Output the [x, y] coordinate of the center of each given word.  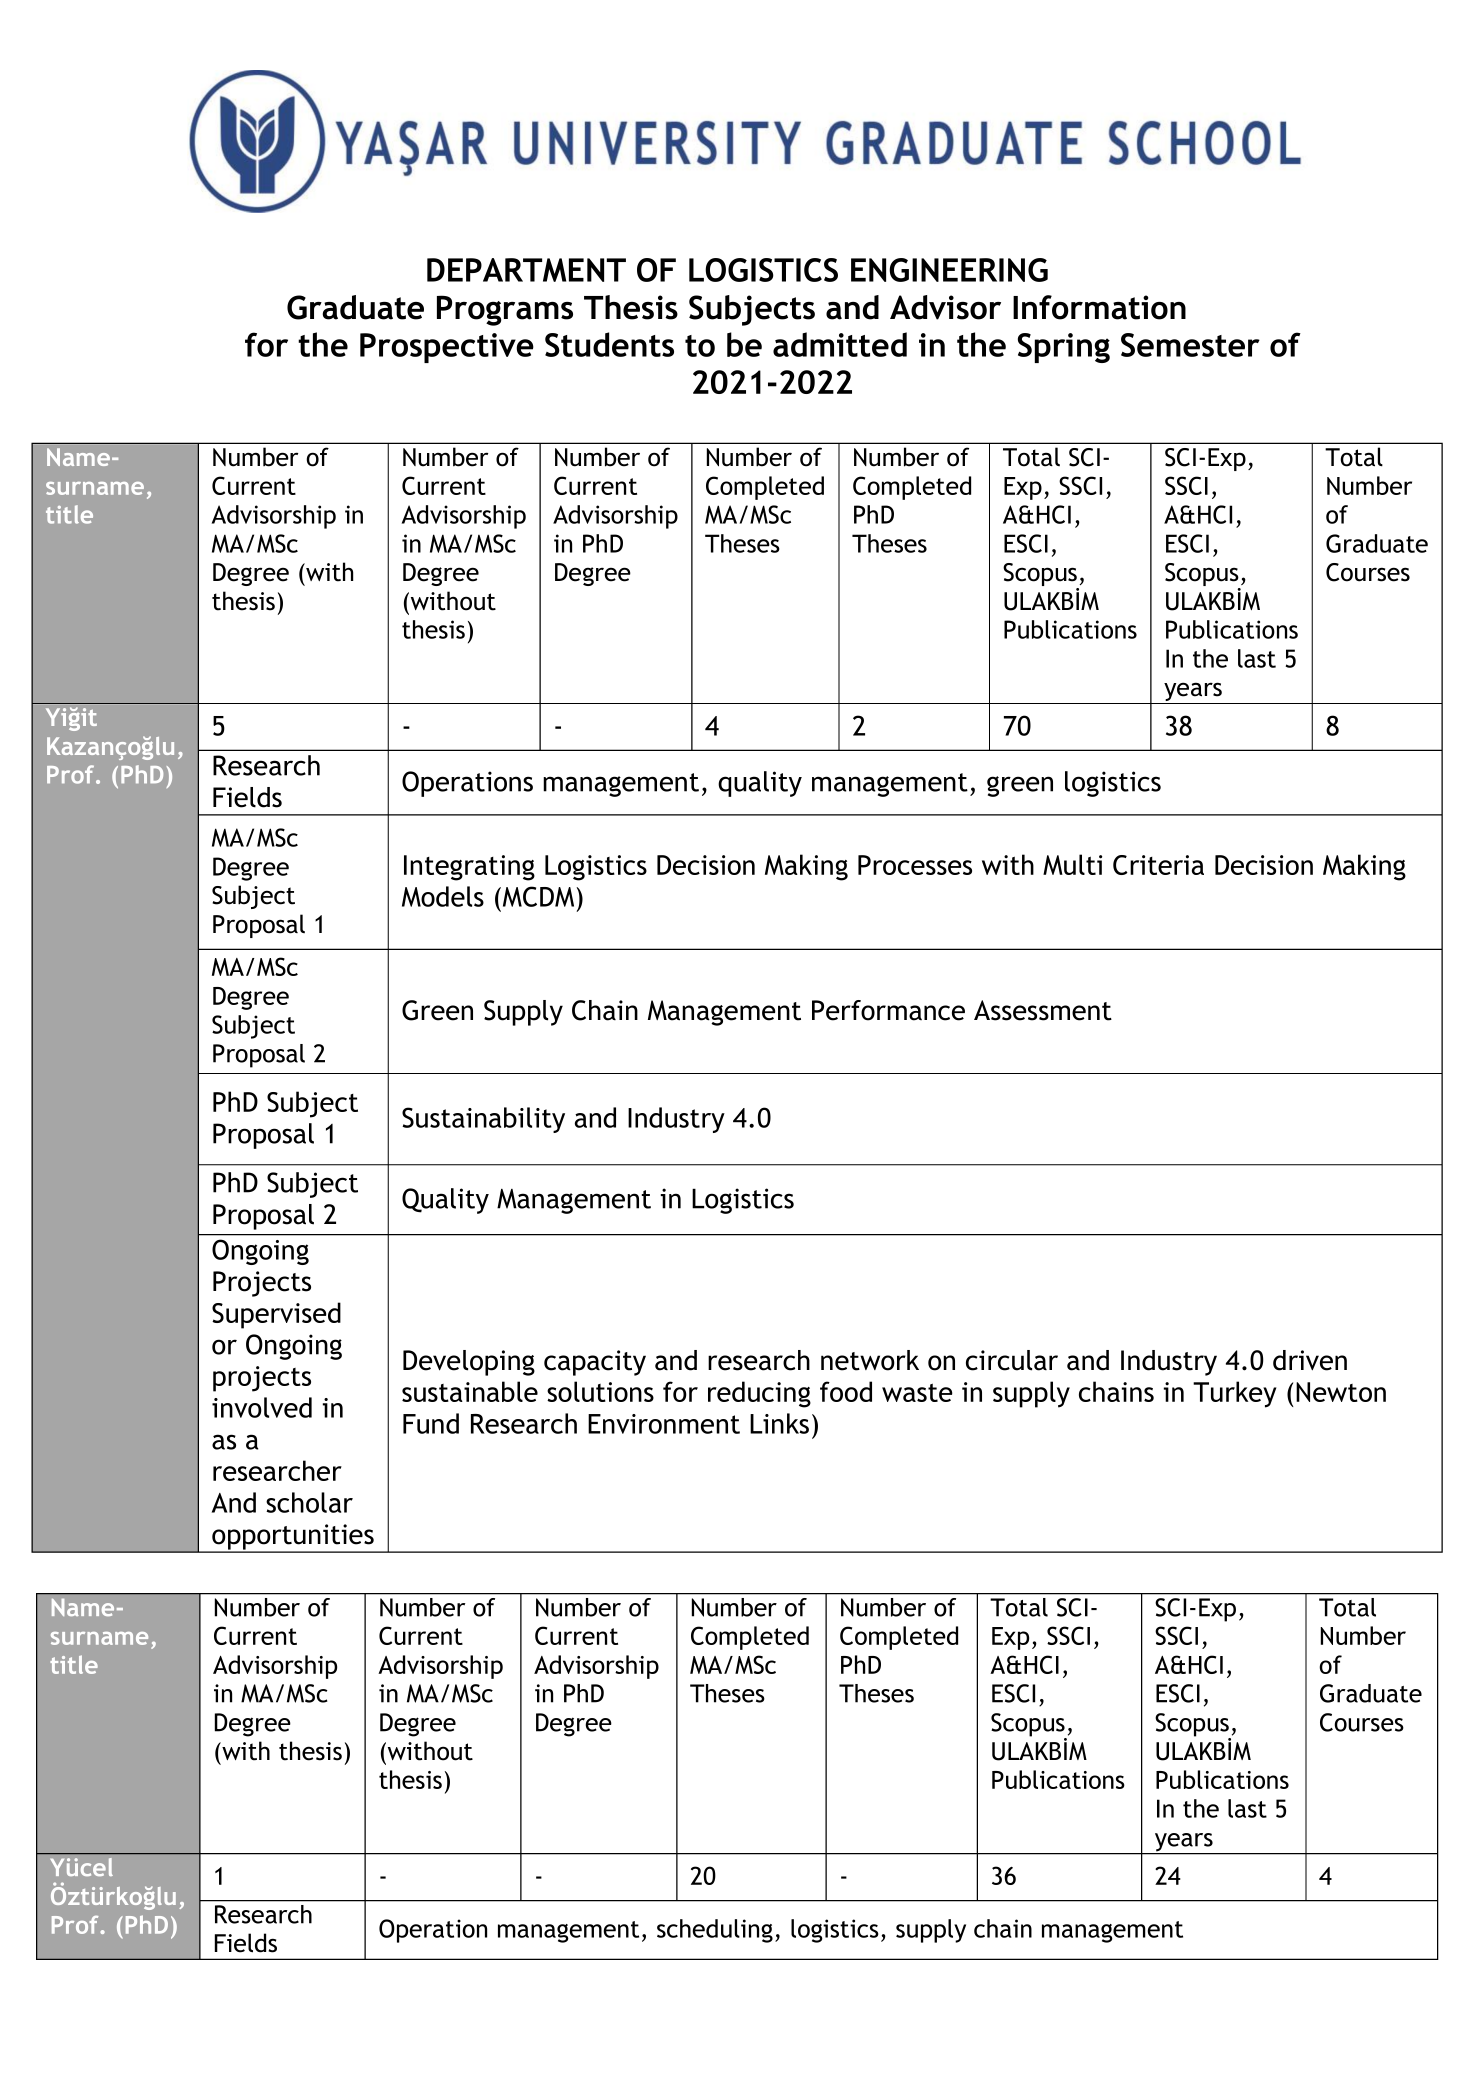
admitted [840, 344]
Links [779, 1423]
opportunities [293, 1538]
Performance [888, 1010]
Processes [915, 865]
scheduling [715, 1931]
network [870, 1360]
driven [1310, 1360]
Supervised [276, 1315]
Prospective [447, 348]
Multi [1072, 864]
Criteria [1158, 865]
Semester [1190, 345]
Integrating [469, 868]
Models [443, 896]
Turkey [1235, 1394]
